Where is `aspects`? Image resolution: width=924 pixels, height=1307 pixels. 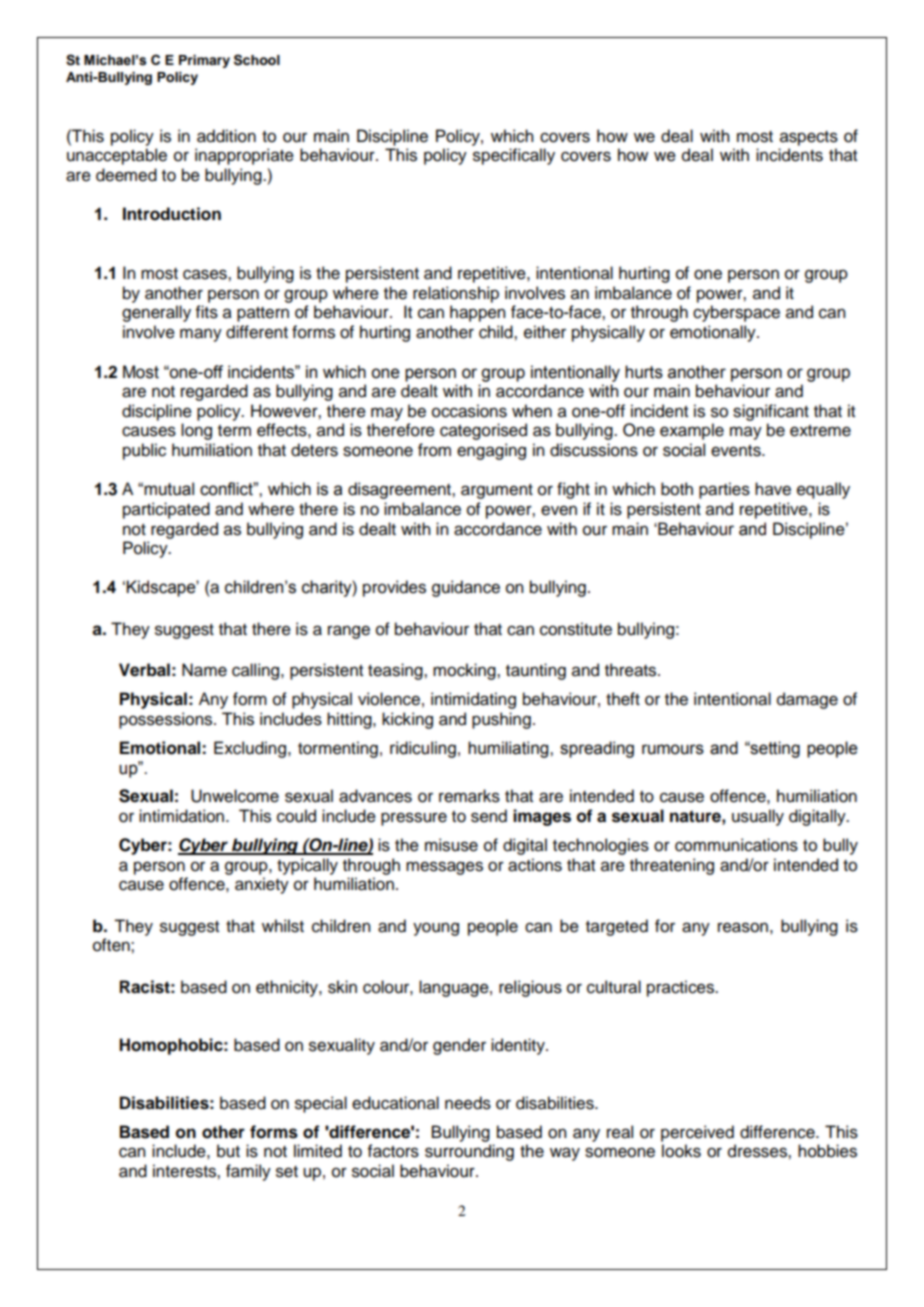
aspects is located at coordinates (809, 138).
